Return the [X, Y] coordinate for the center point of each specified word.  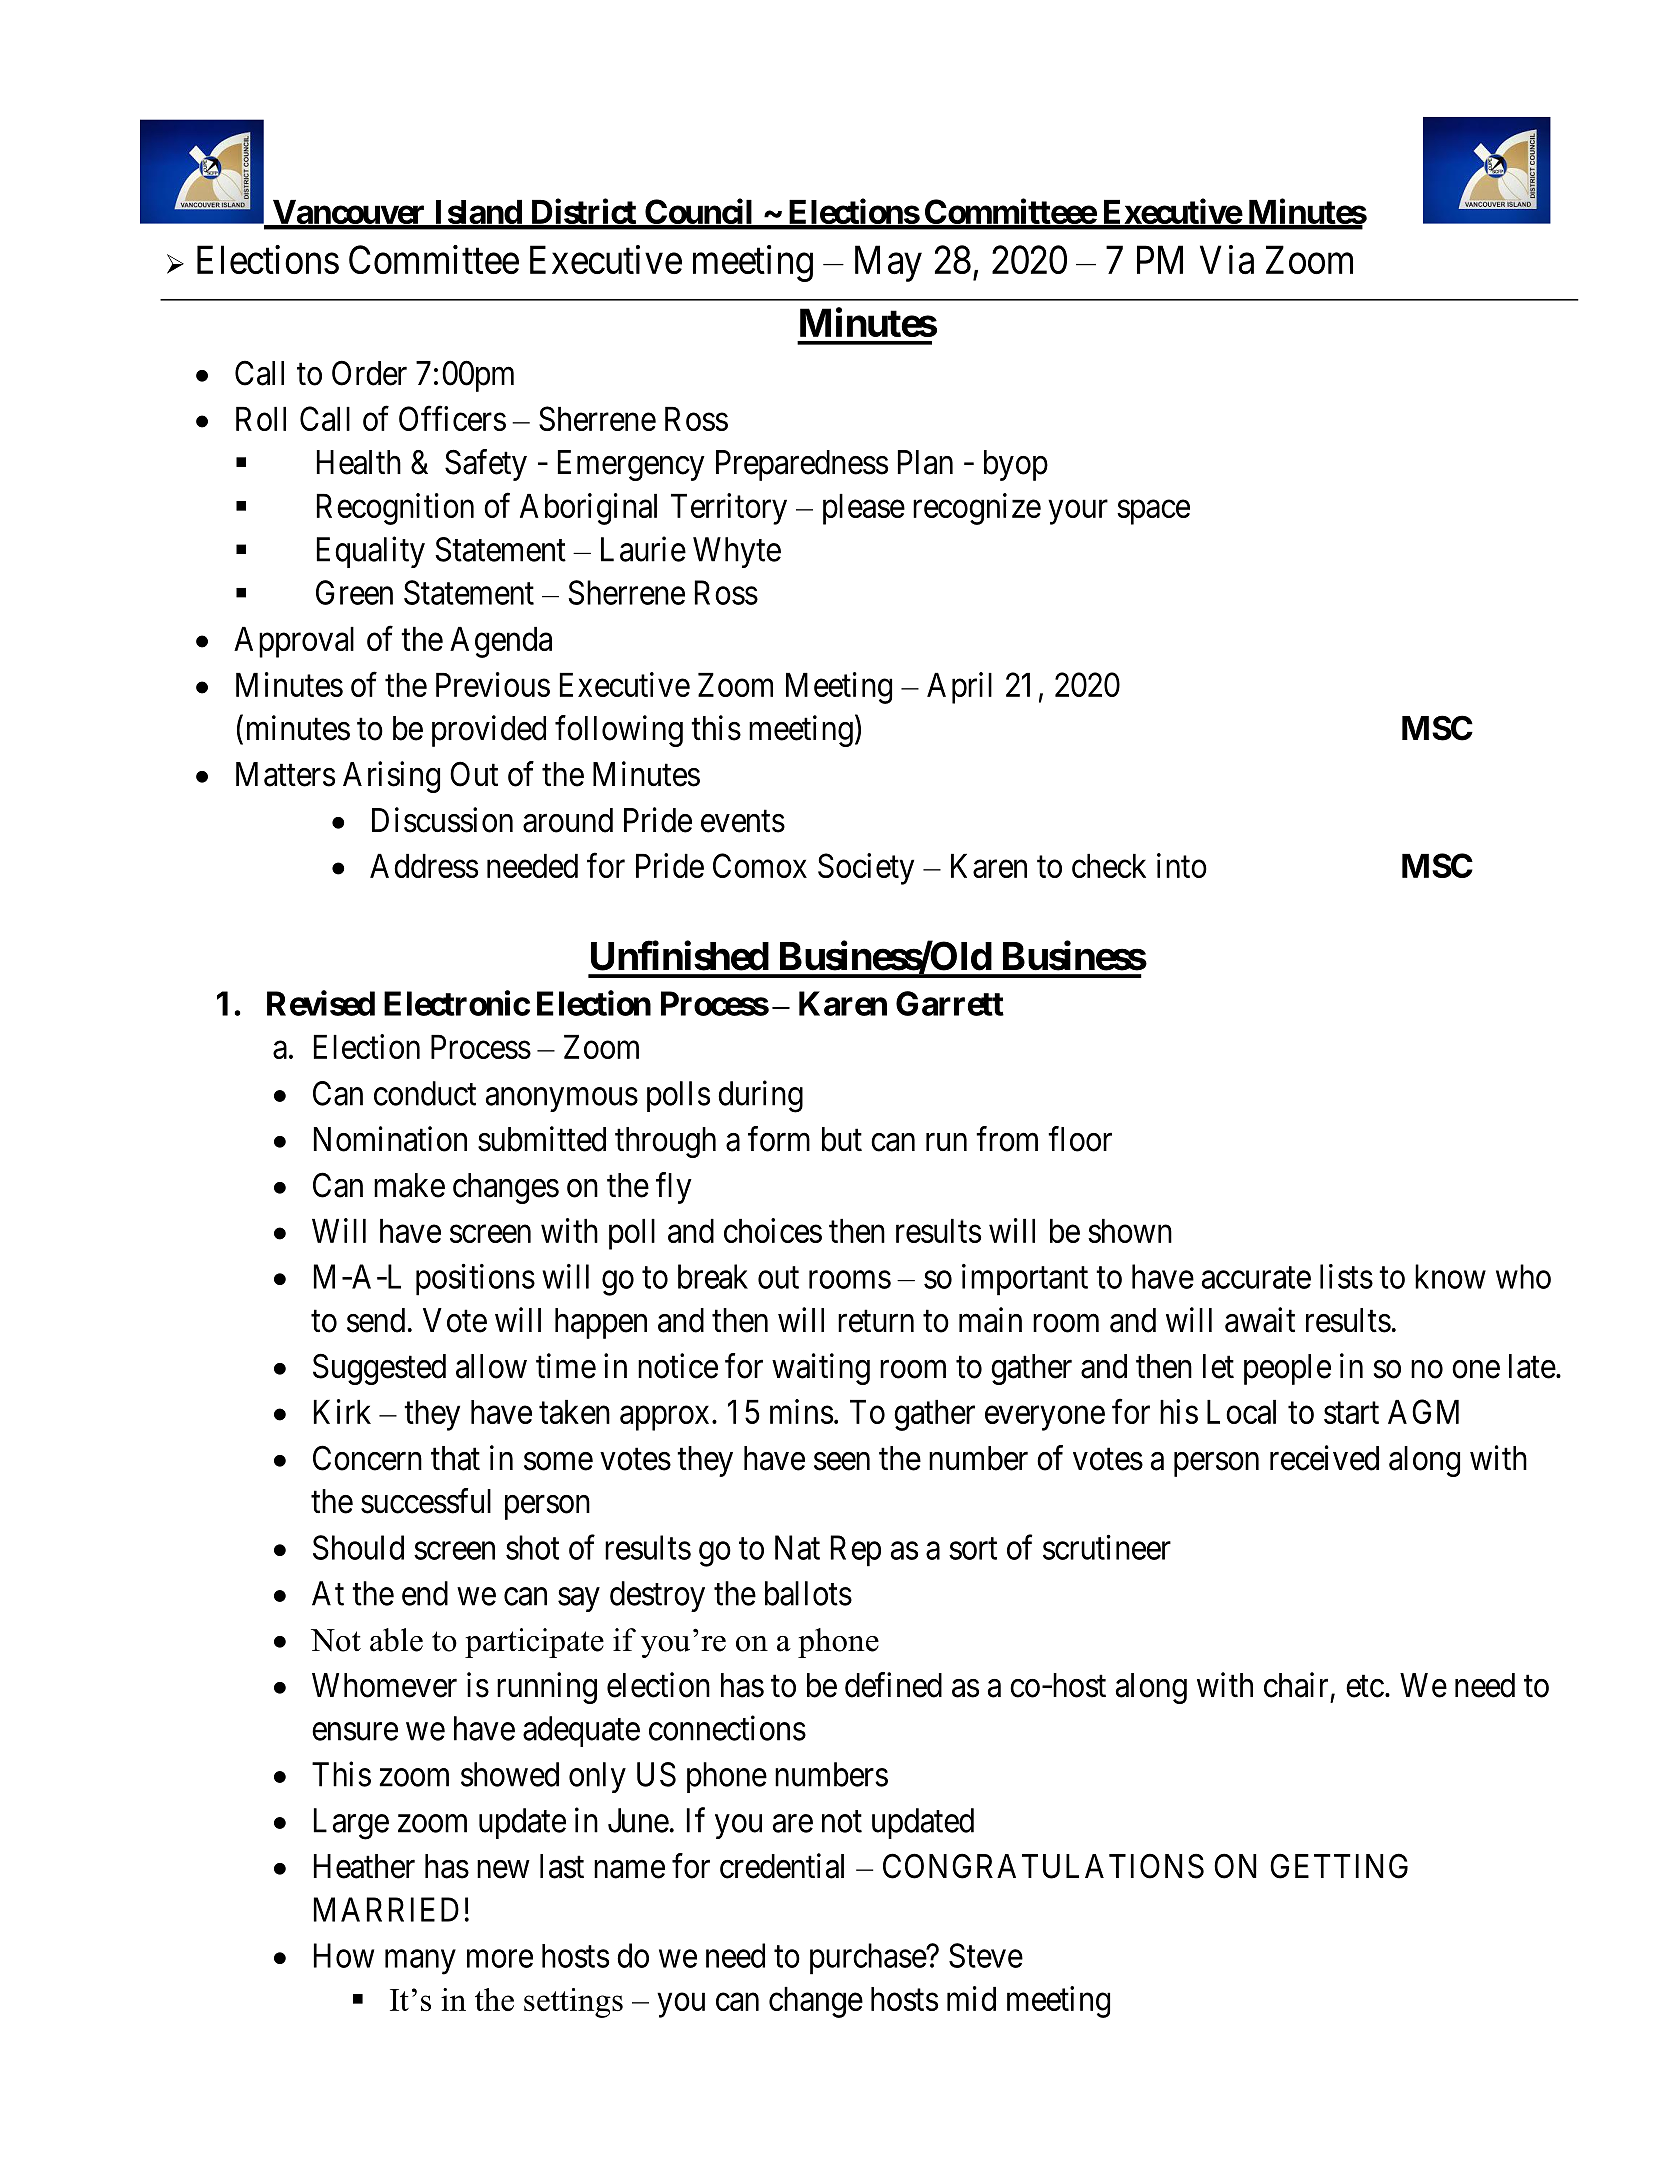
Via [1227, 259]
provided [489, 731]
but [842, 1139]
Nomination [390, 1139]
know [1450, 1276]
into [1182, 865]
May [888, 264]
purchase [868, 1959]
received [1324, 1458]
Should [358, 1547]
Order [369, 373]
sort [973, 1549]
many [420, 1962]
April [959, 688]
